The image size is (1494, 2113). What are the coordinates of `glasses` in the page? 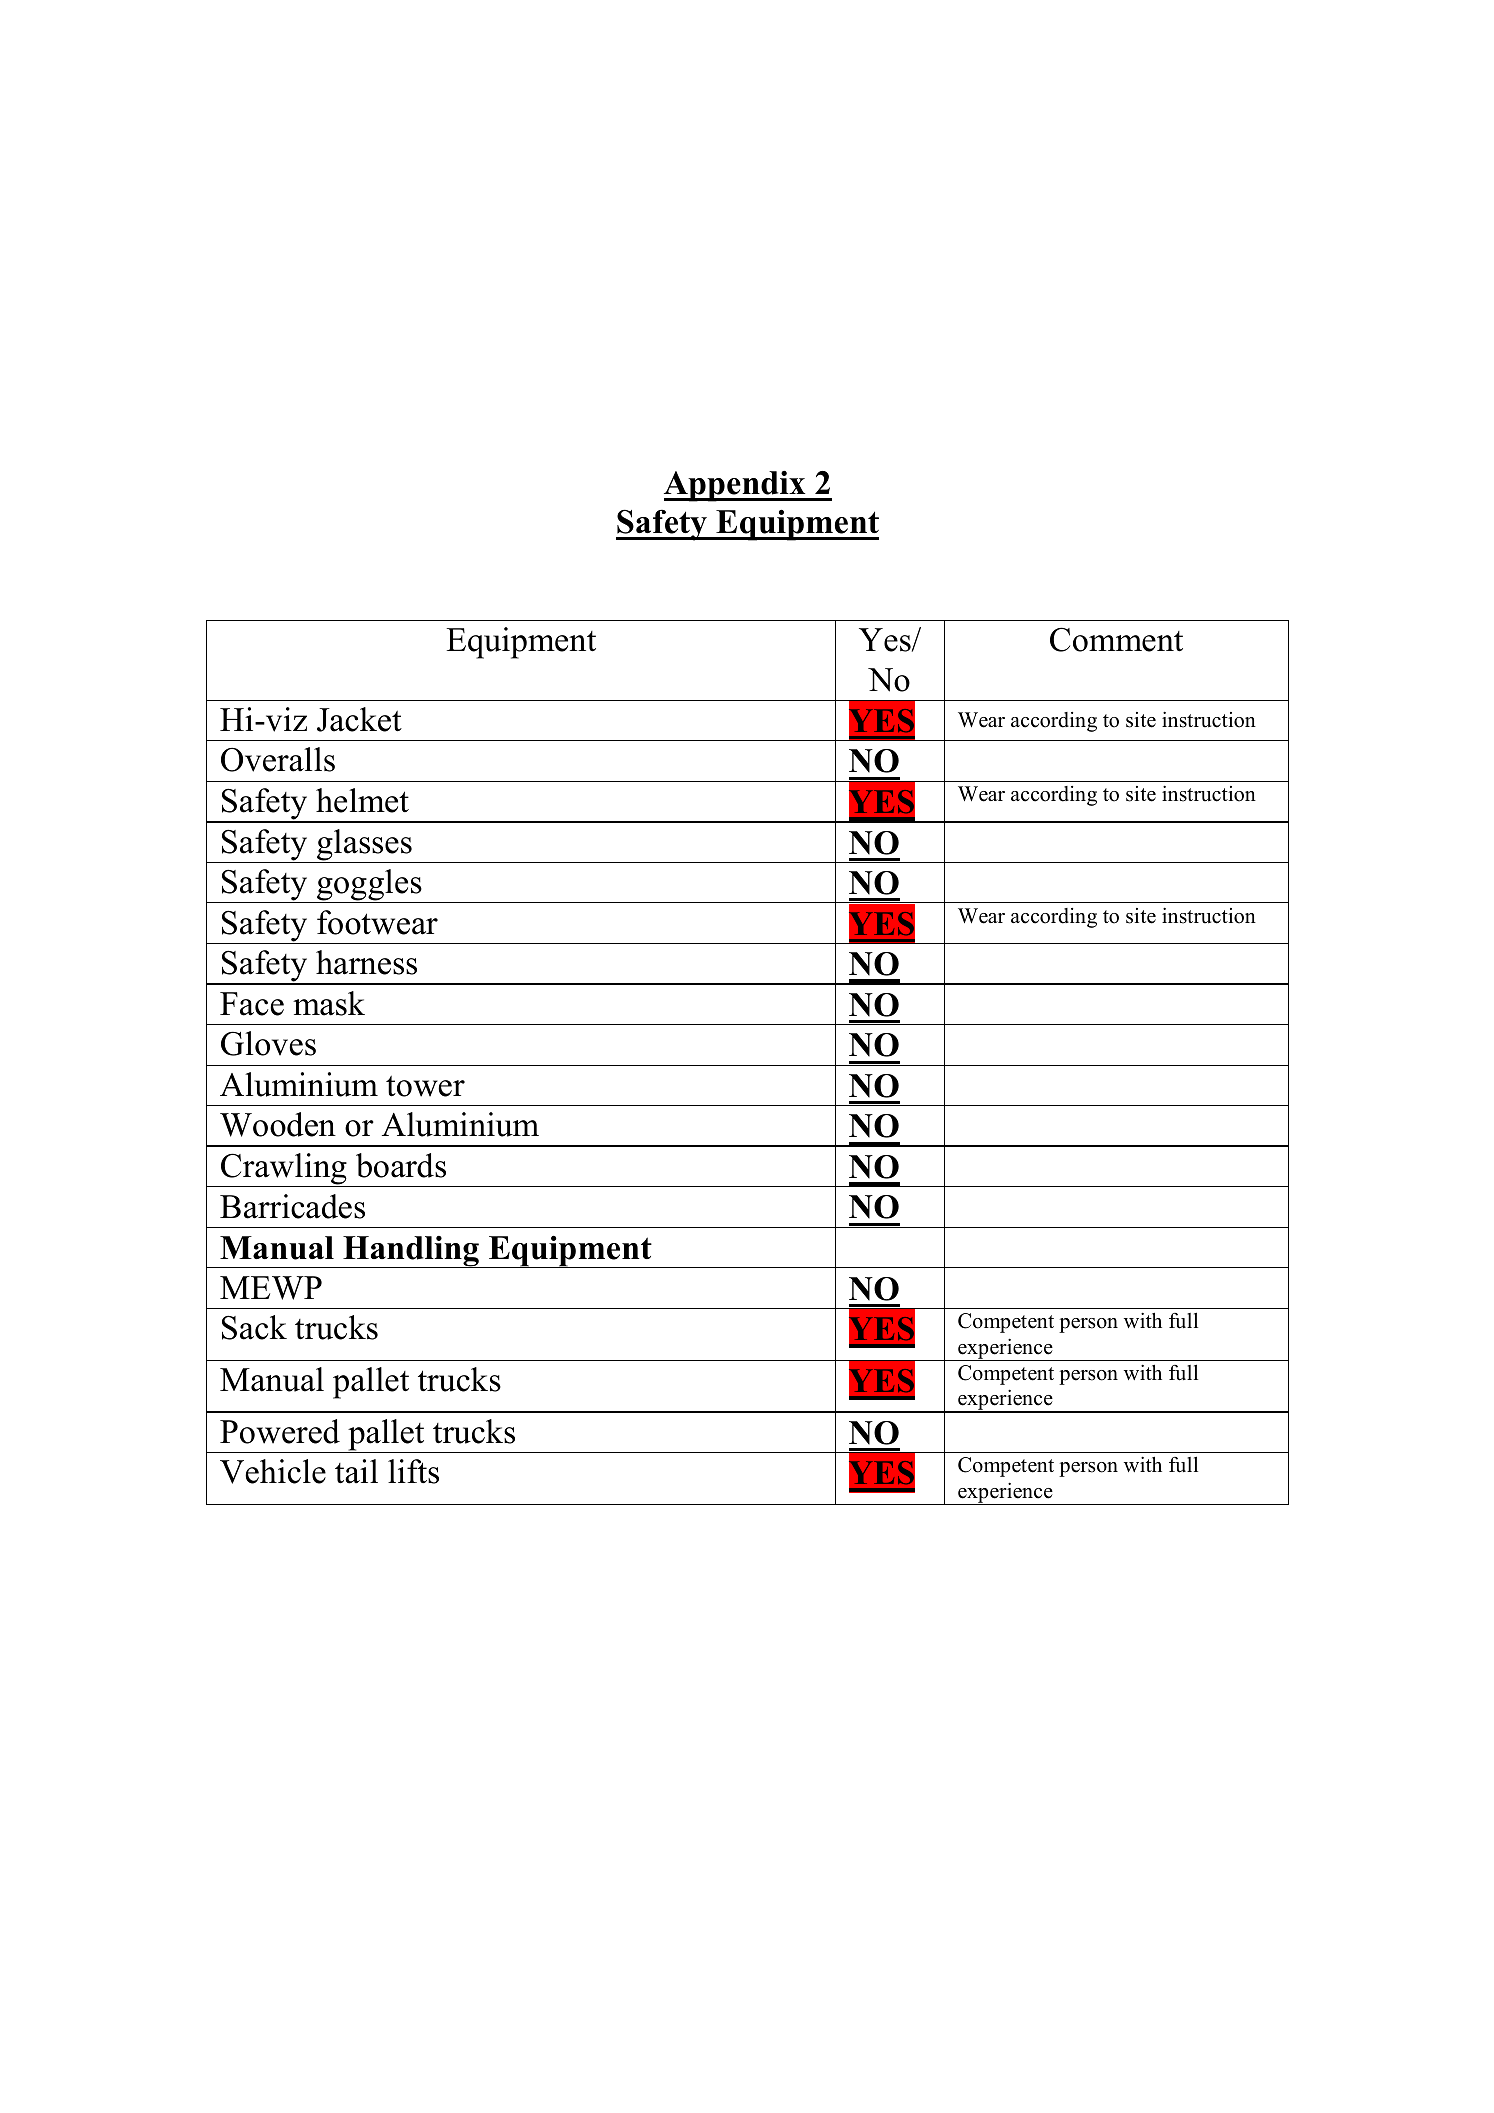 It's located at (364, 846).
